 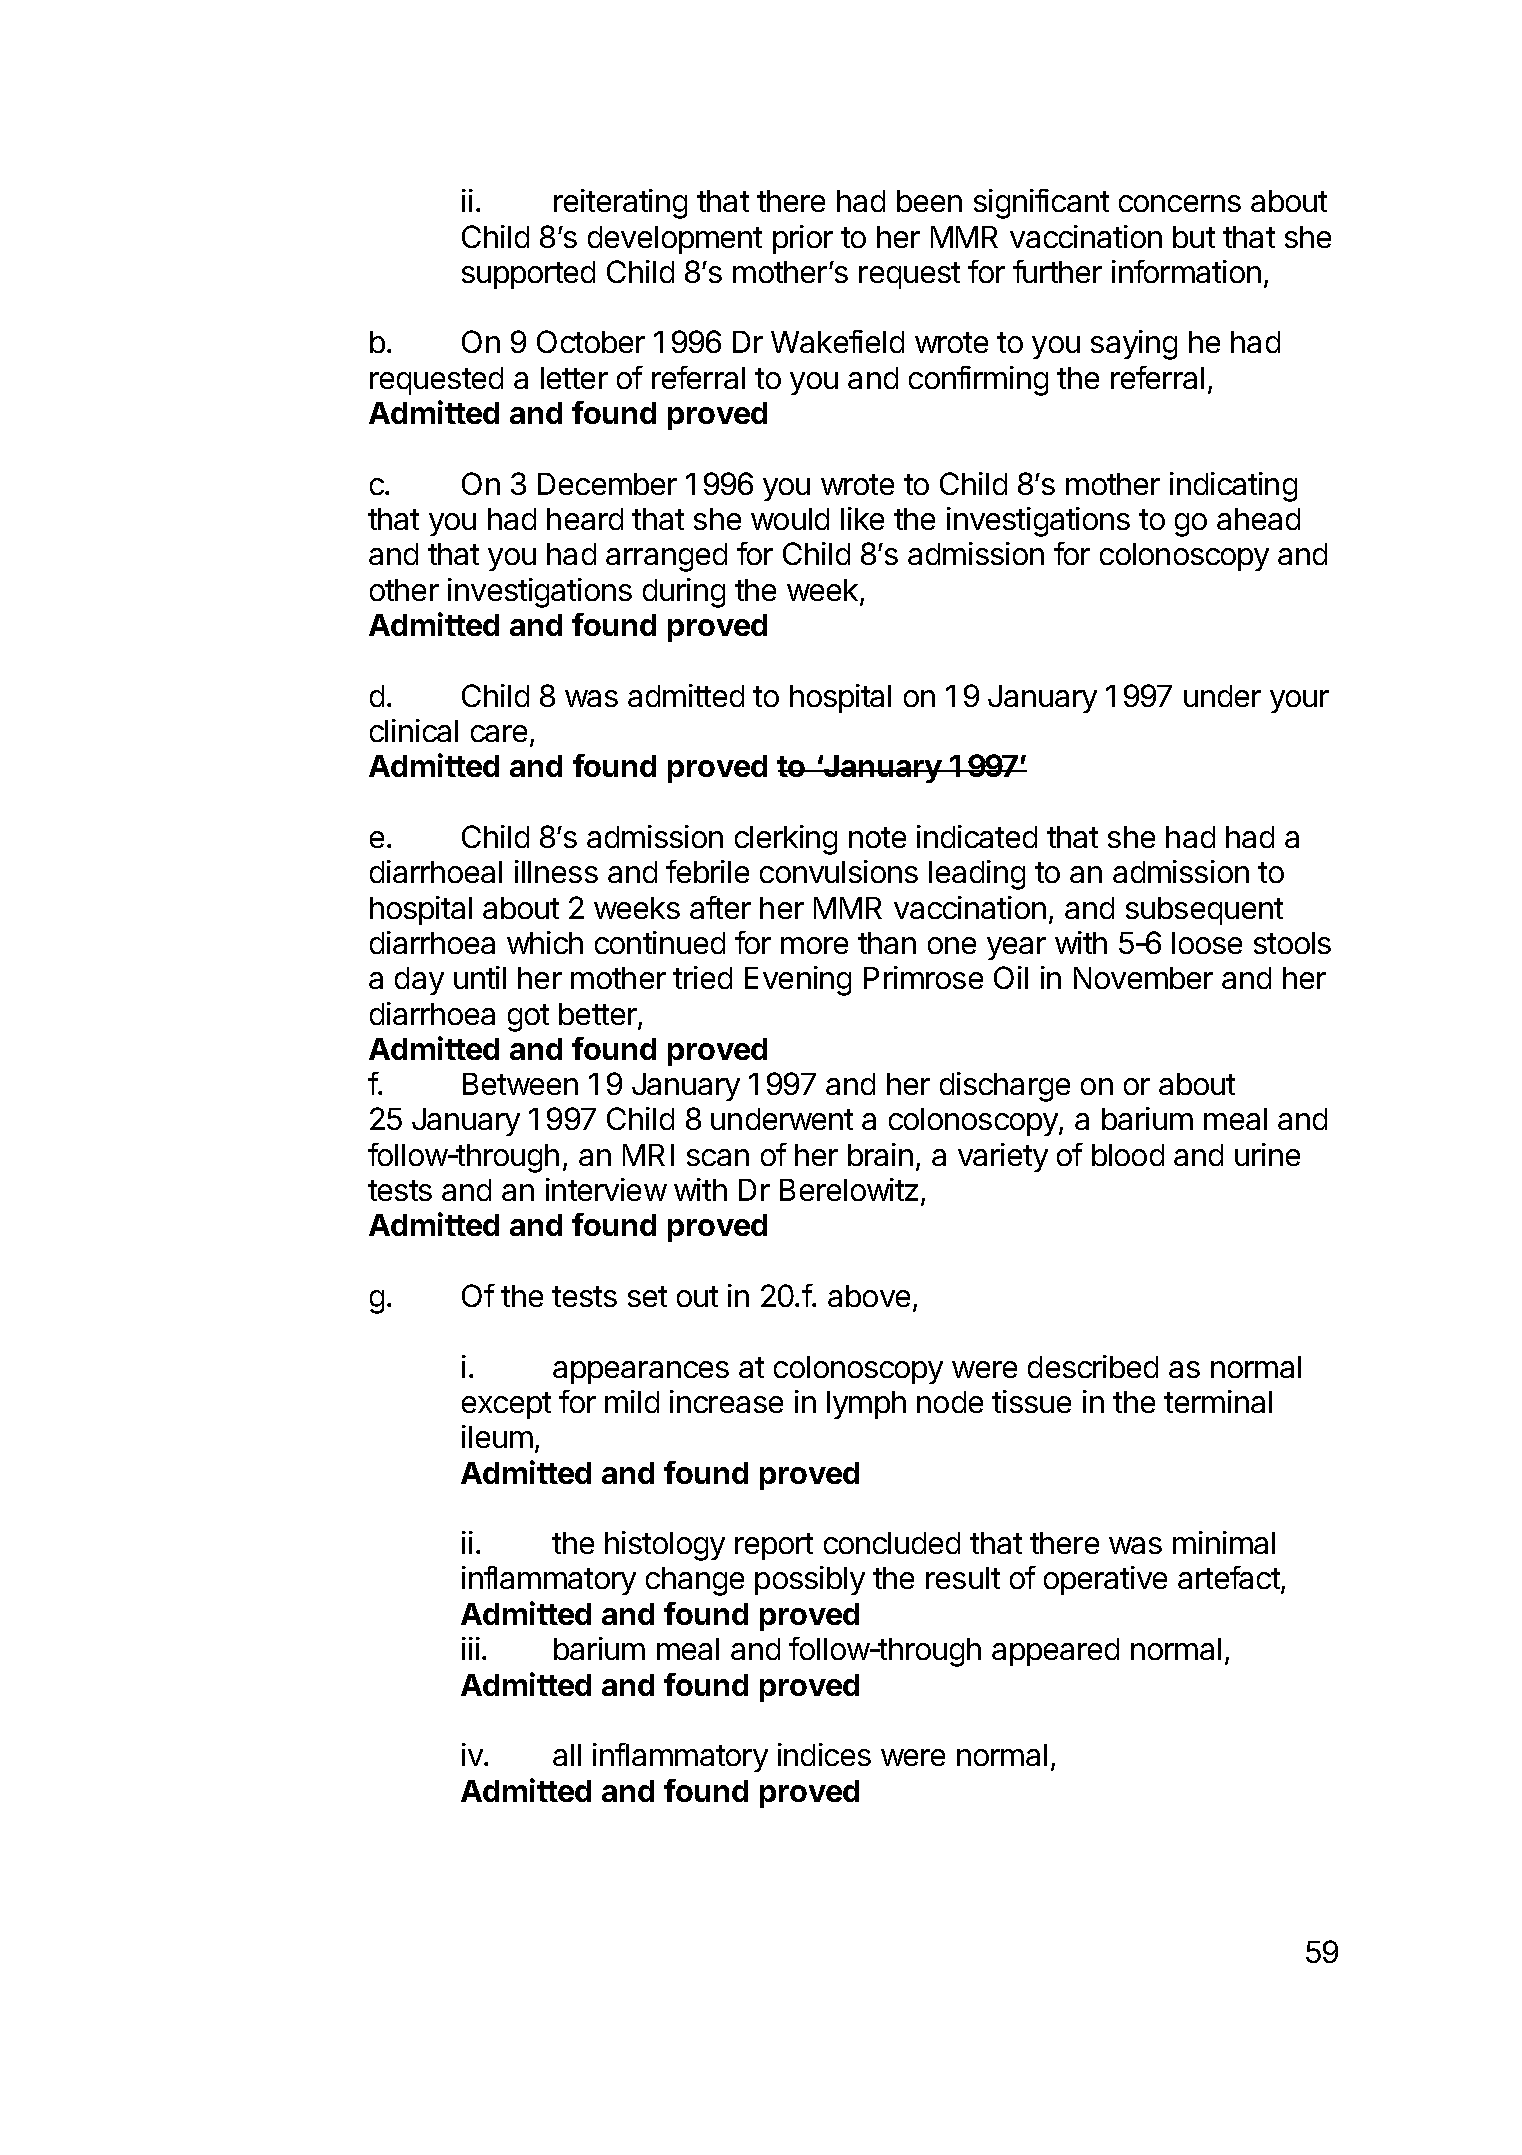 I want to click on blood, so click(x=1128, y=1155).
